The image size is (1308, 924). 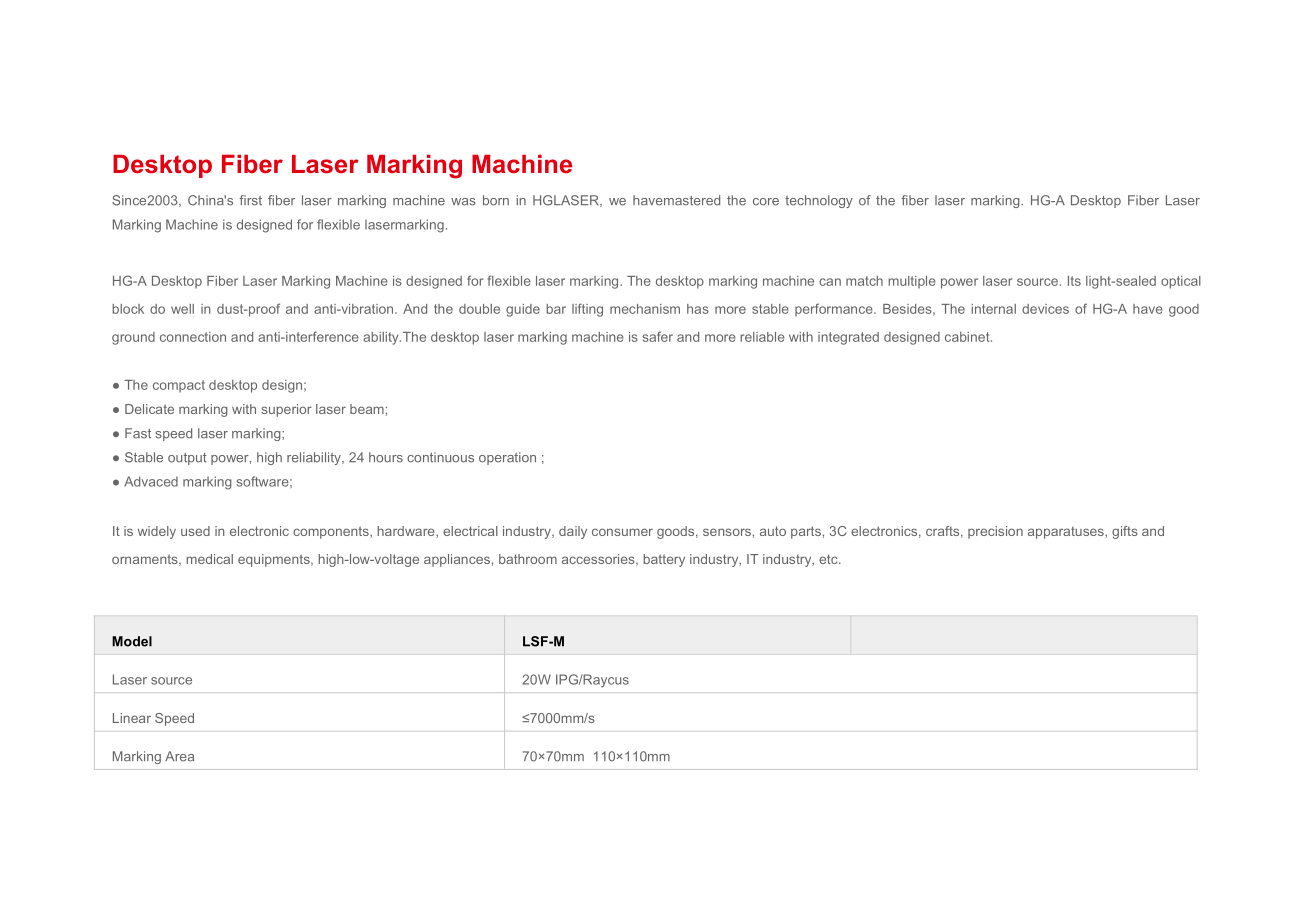 What do you see at coordinates (286, 410) in the screenshot?
I see `superior` at bounding box center [286, 410].
